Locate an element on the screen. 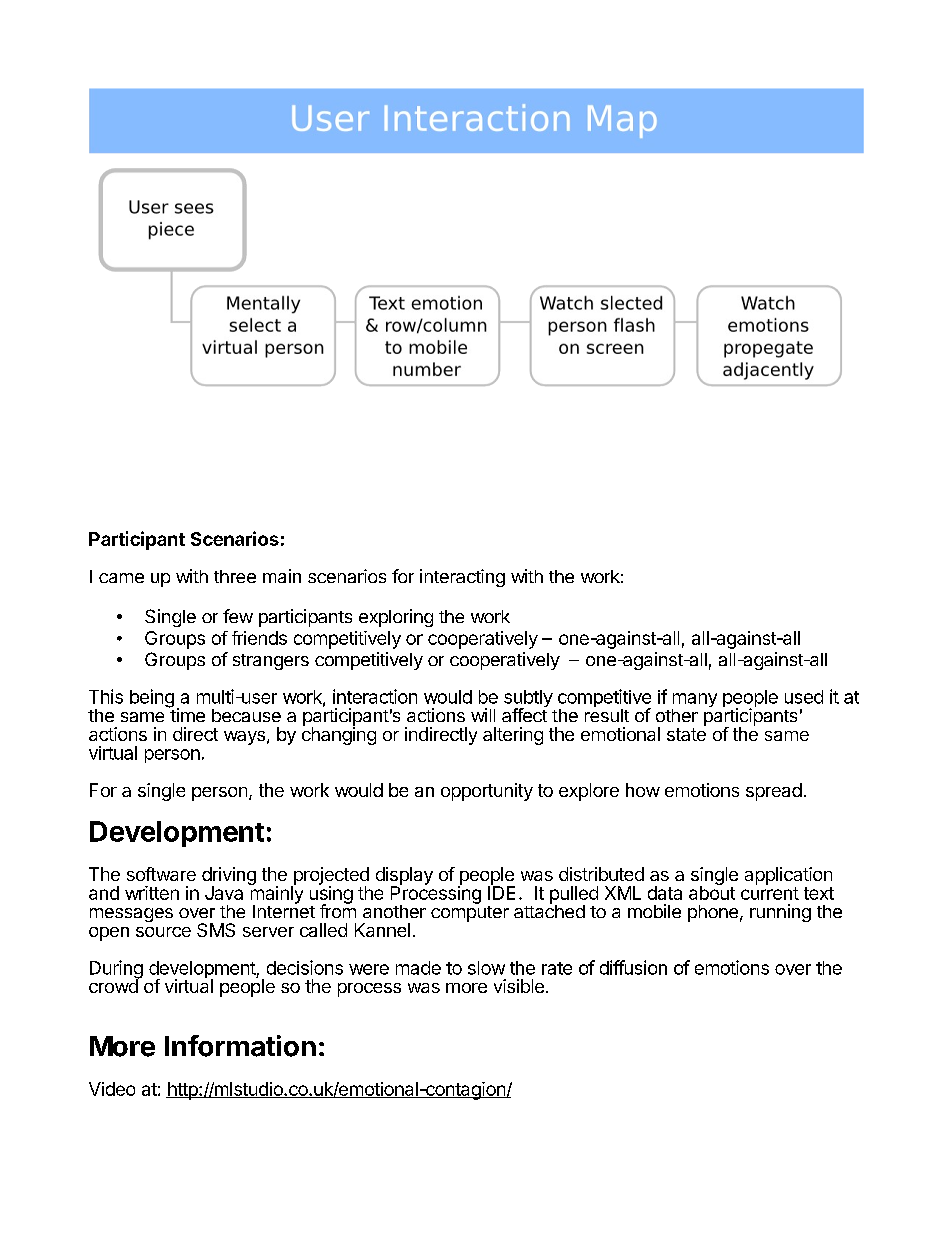 This screenshot has width=952, height=1233. will is located at coordinates (483, 715).
